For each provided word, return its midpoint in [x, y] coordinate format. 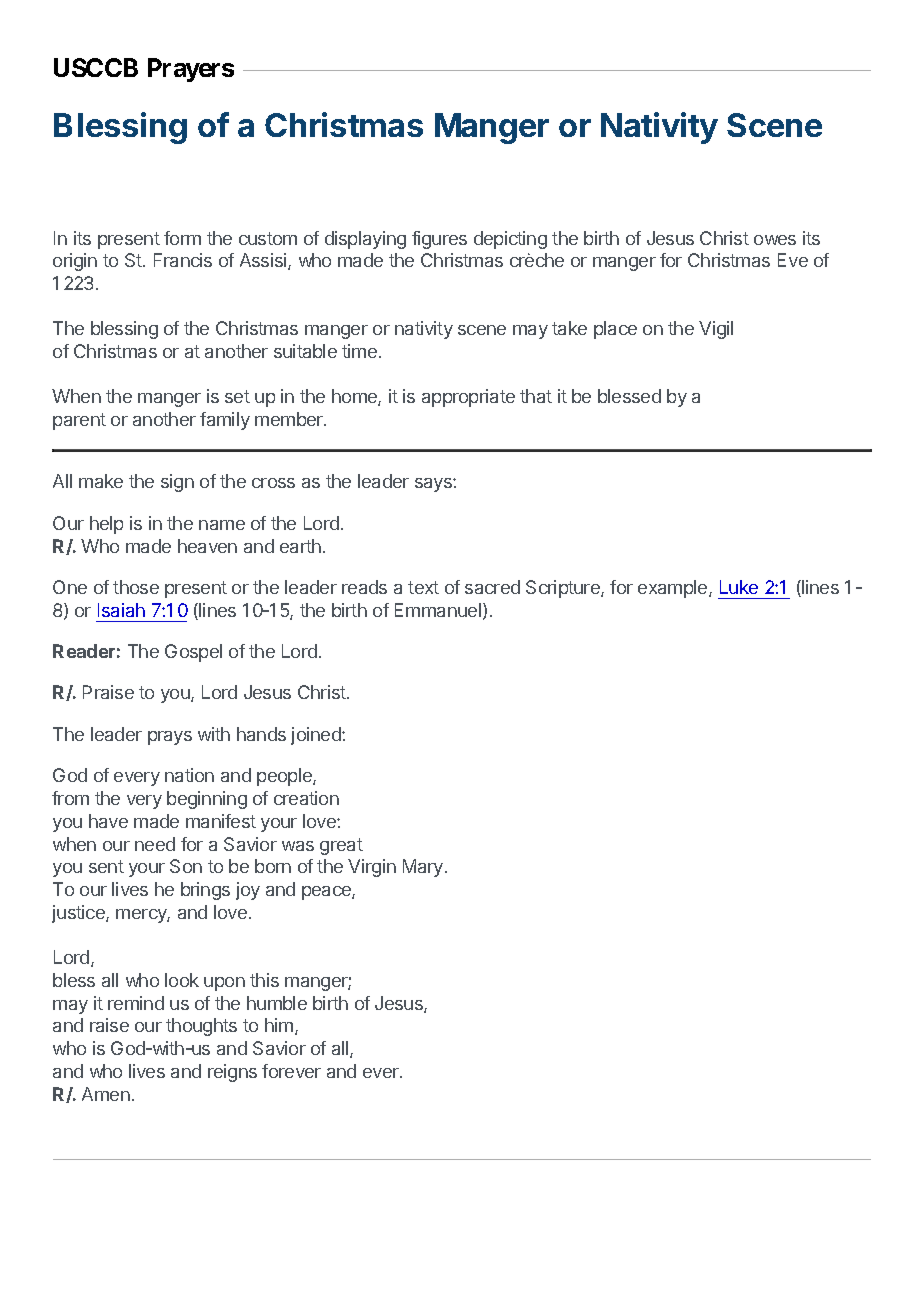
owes [775, 240]
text [423, 587]
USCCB [96, 67]
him [279, 1025]
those [136, 587]
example [674, 589]
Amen [106, 1094]
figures [439, 240]
